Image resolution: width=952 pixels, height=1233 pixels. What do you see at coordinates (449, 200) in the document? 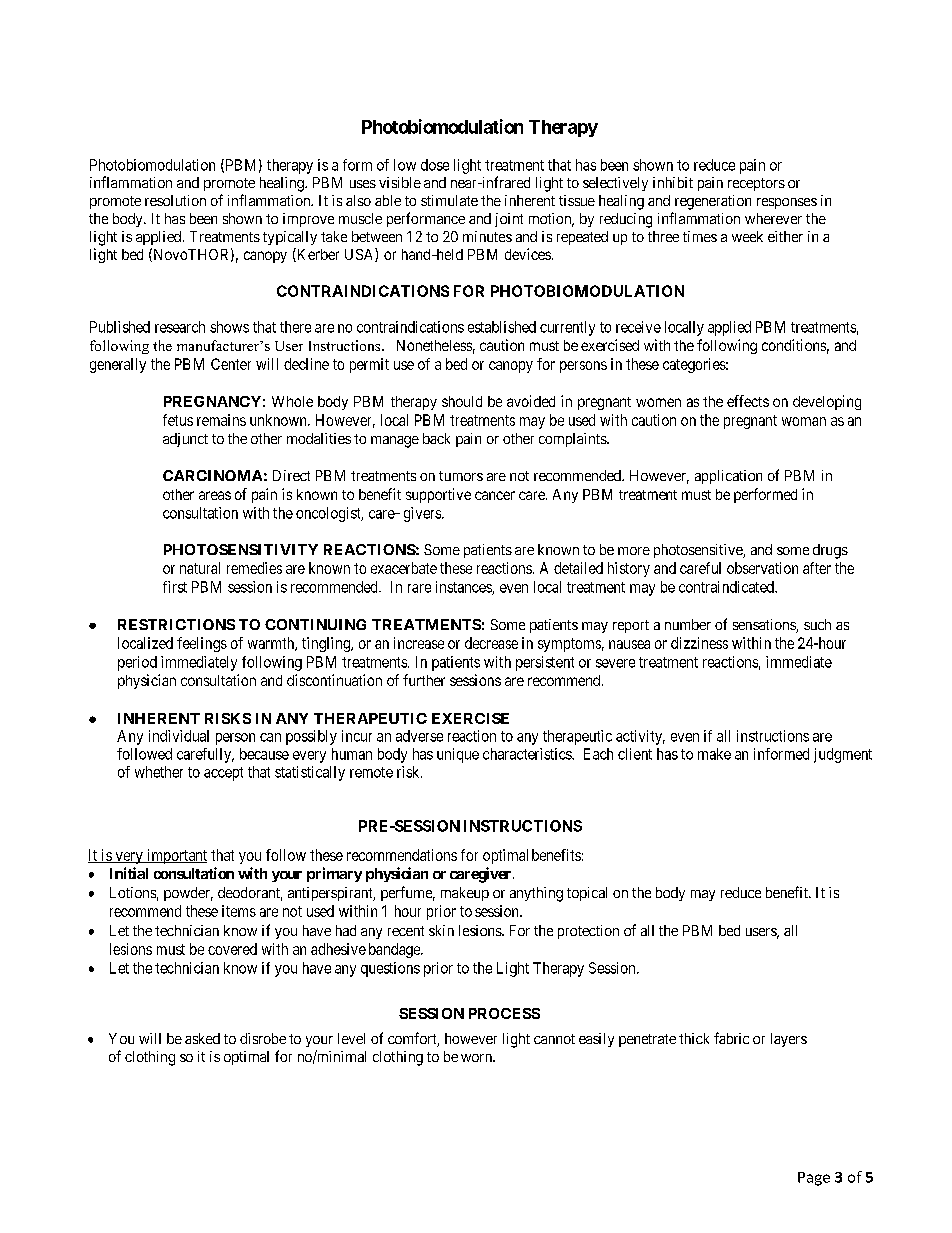
I see `stimulate` at bounding box center [449, 200].
